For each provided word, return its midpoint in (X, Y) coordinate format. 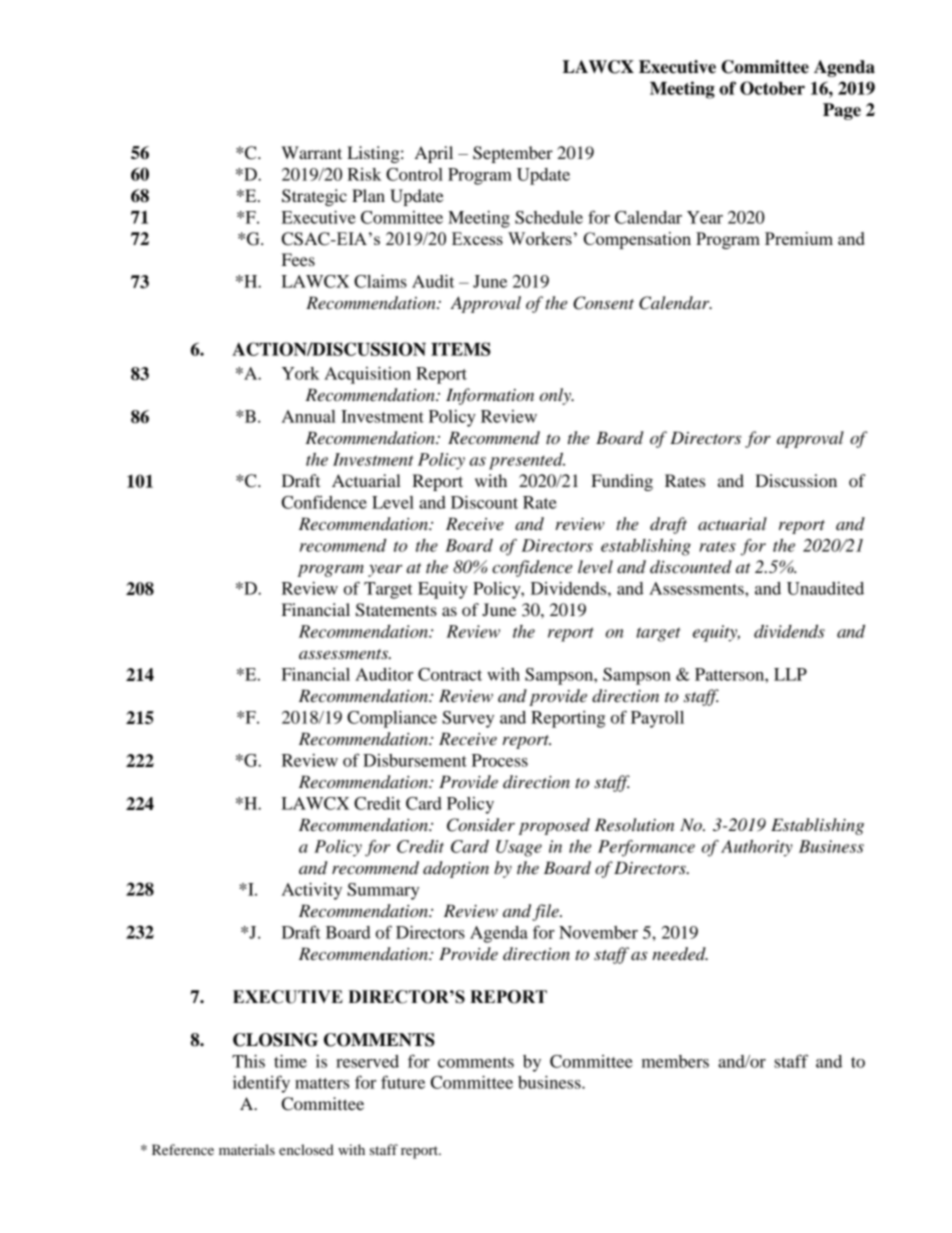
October (772, 88)
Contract (450, 674)
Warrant (311, 152)
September (513, 154)
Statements (396, 610)
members (675, 1061)
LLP (790, 674)
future (403, 1082)
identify (261, 1084)
